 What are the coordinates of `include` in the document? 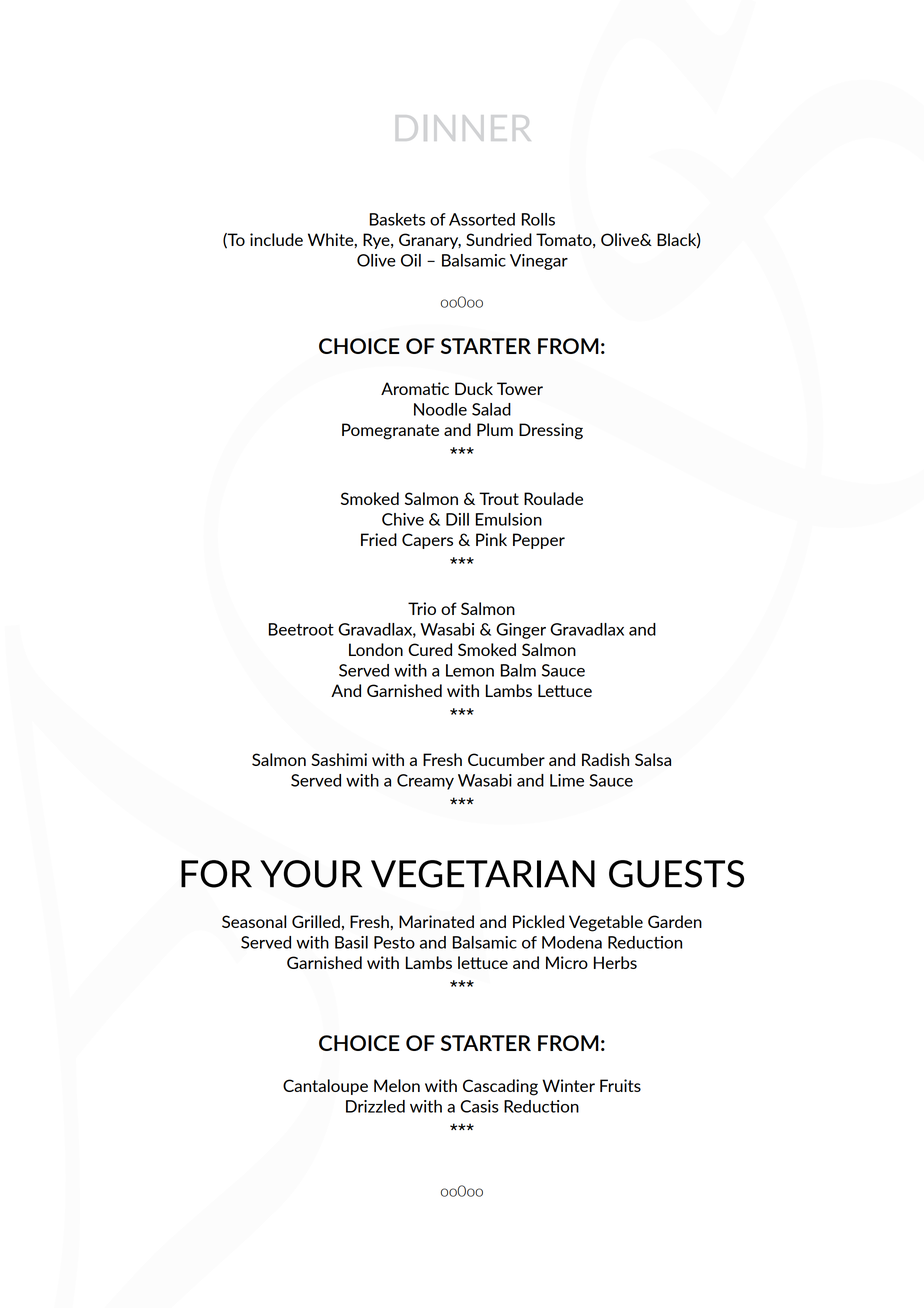 It's located at (276, 239).
